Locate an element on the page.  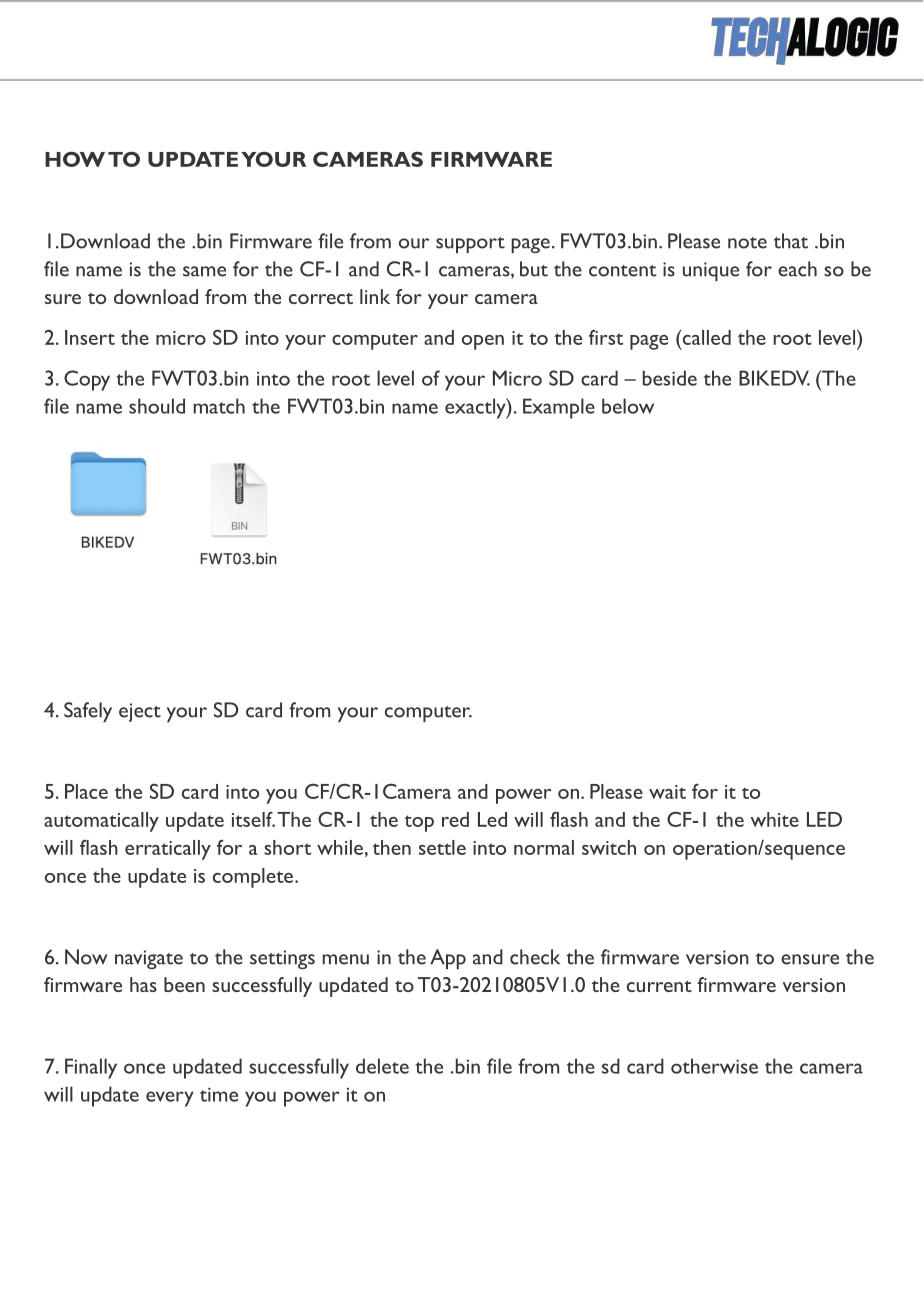
Example is located at coordinates (559, 408).
